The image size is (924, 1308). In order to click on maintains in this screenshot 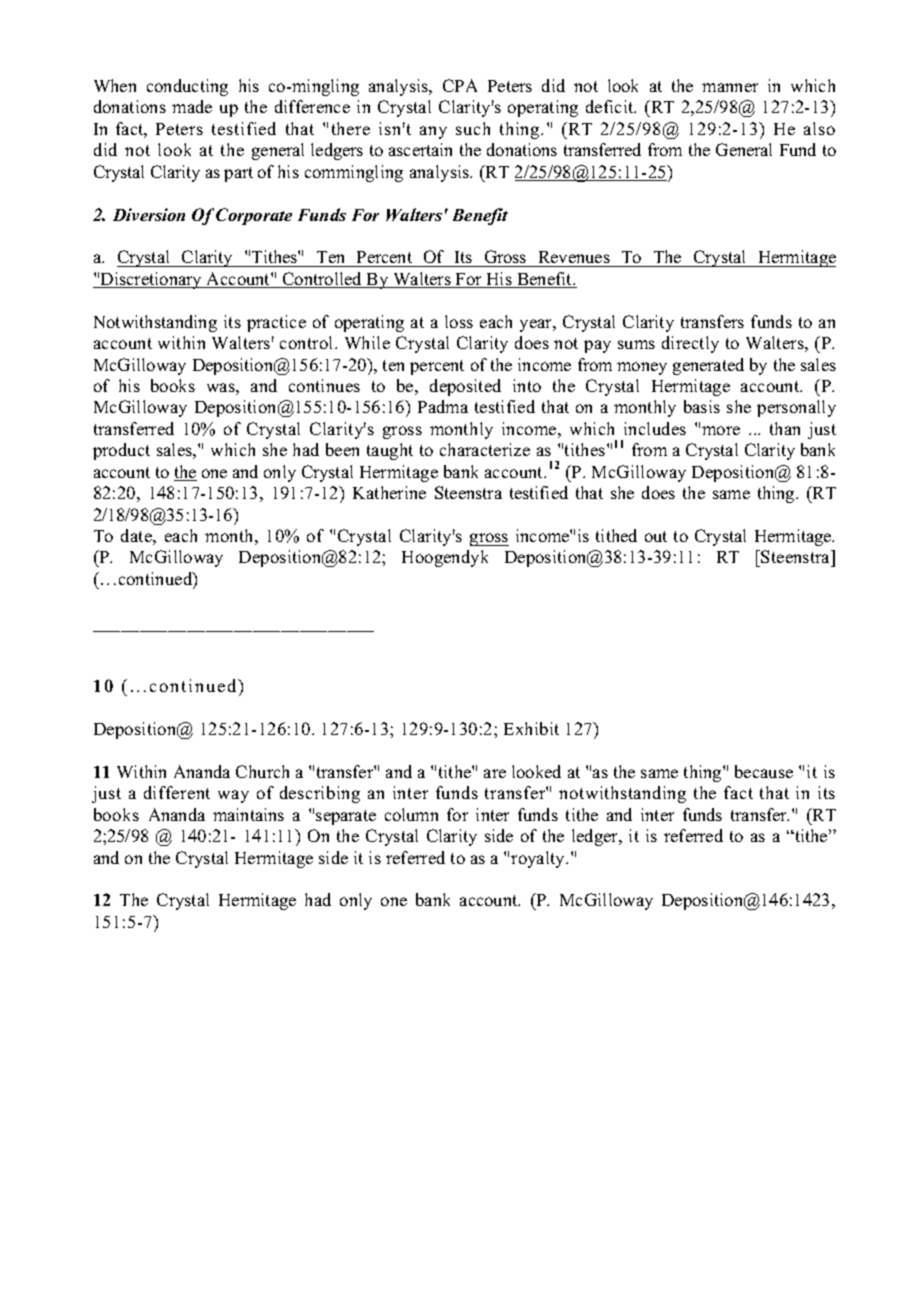, I will do `click(248, 814)`.
